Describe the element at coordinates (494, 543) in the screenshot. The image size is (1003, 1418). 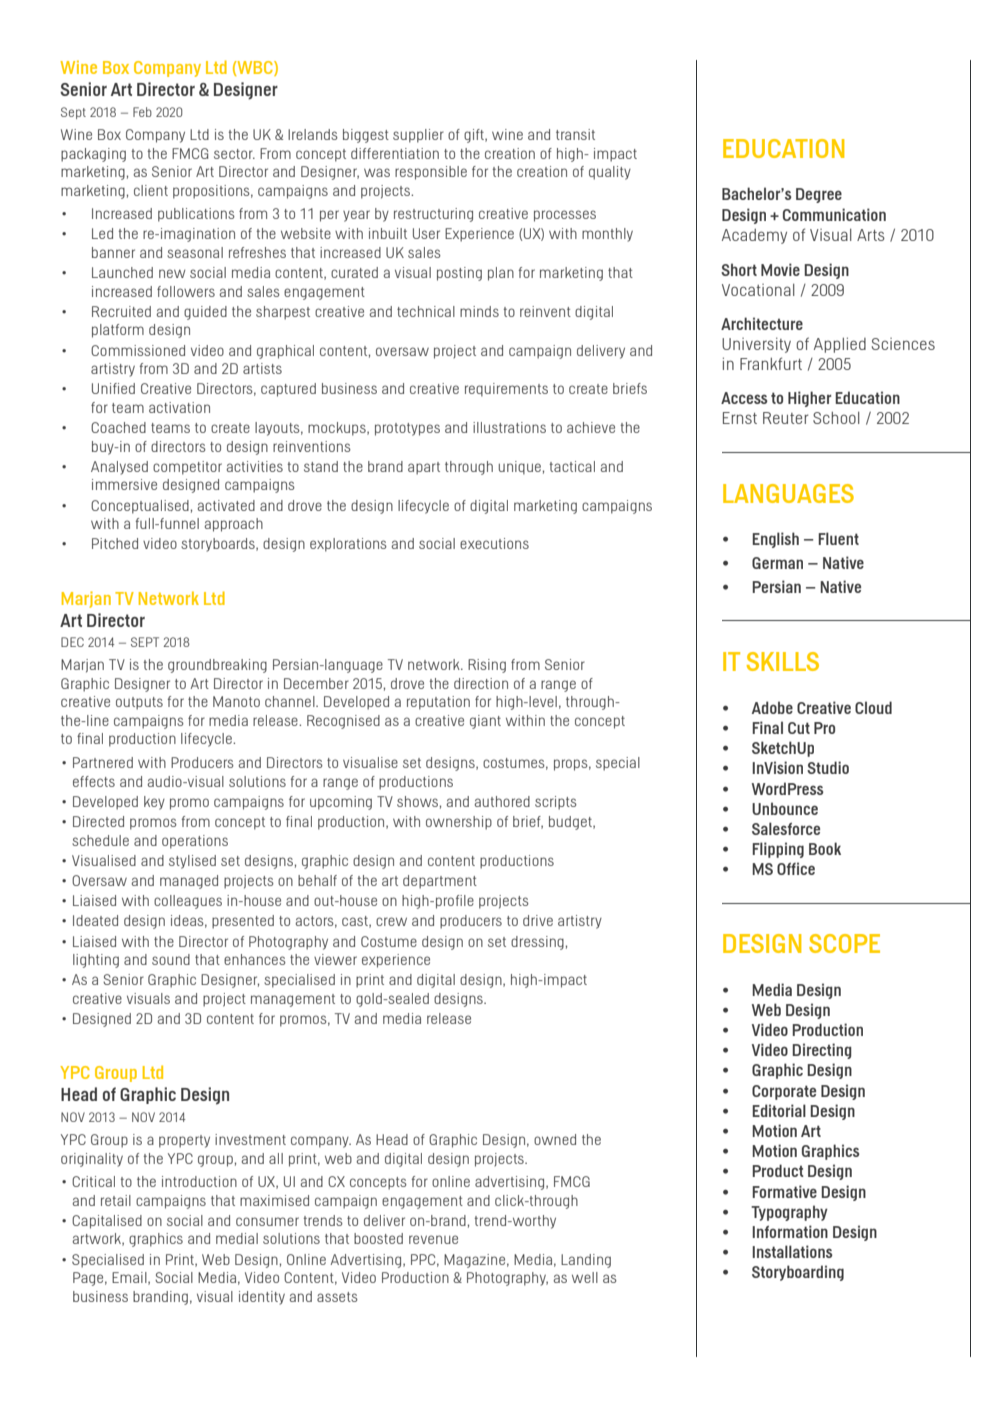
I see `executions` at that location.
